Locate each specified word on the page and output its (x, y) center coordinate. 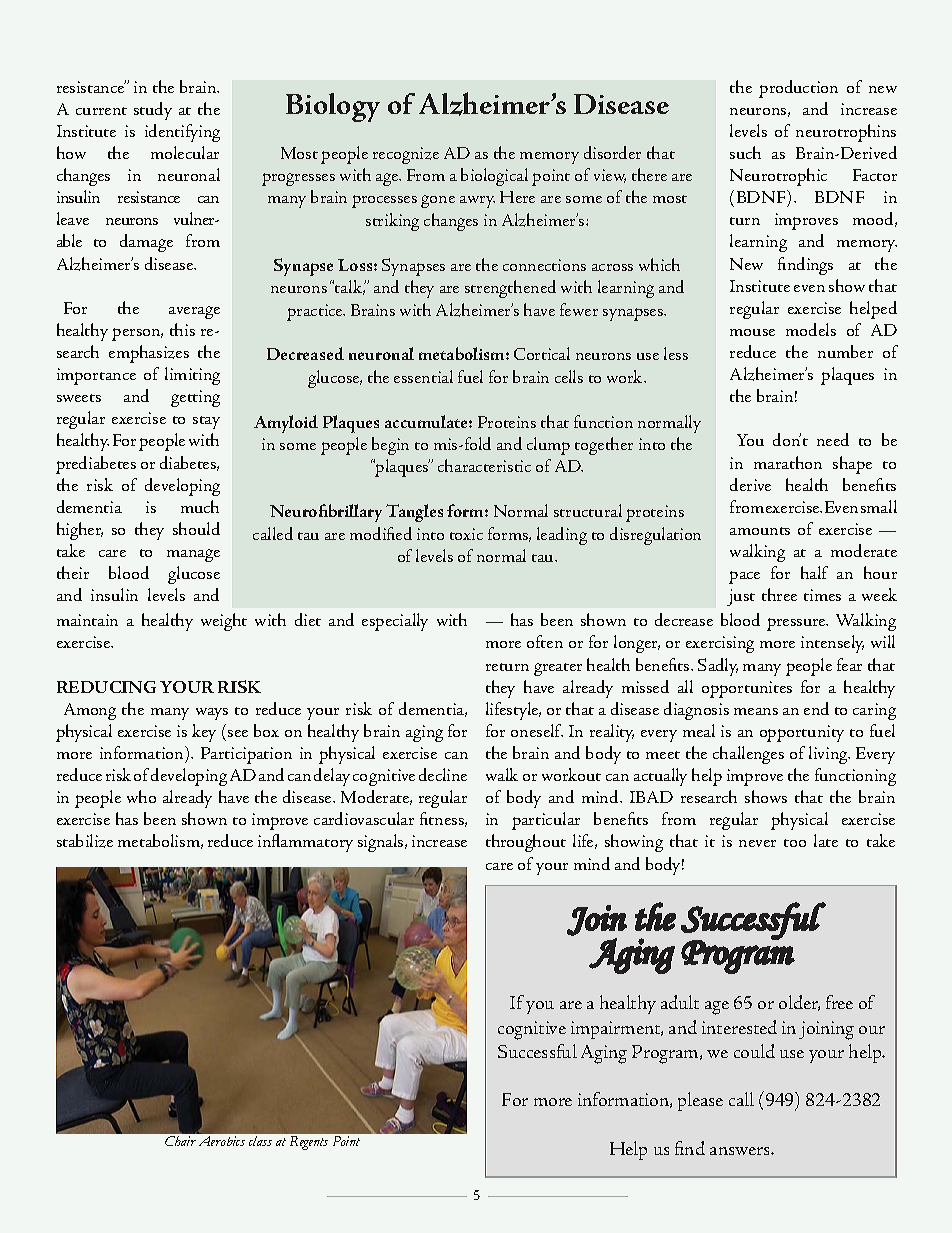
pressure (797, 624)
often (545, 641)
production (798, 89)
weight (224, 622)
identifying (182, 133)
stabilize (85, 841)
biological (494, 177)
